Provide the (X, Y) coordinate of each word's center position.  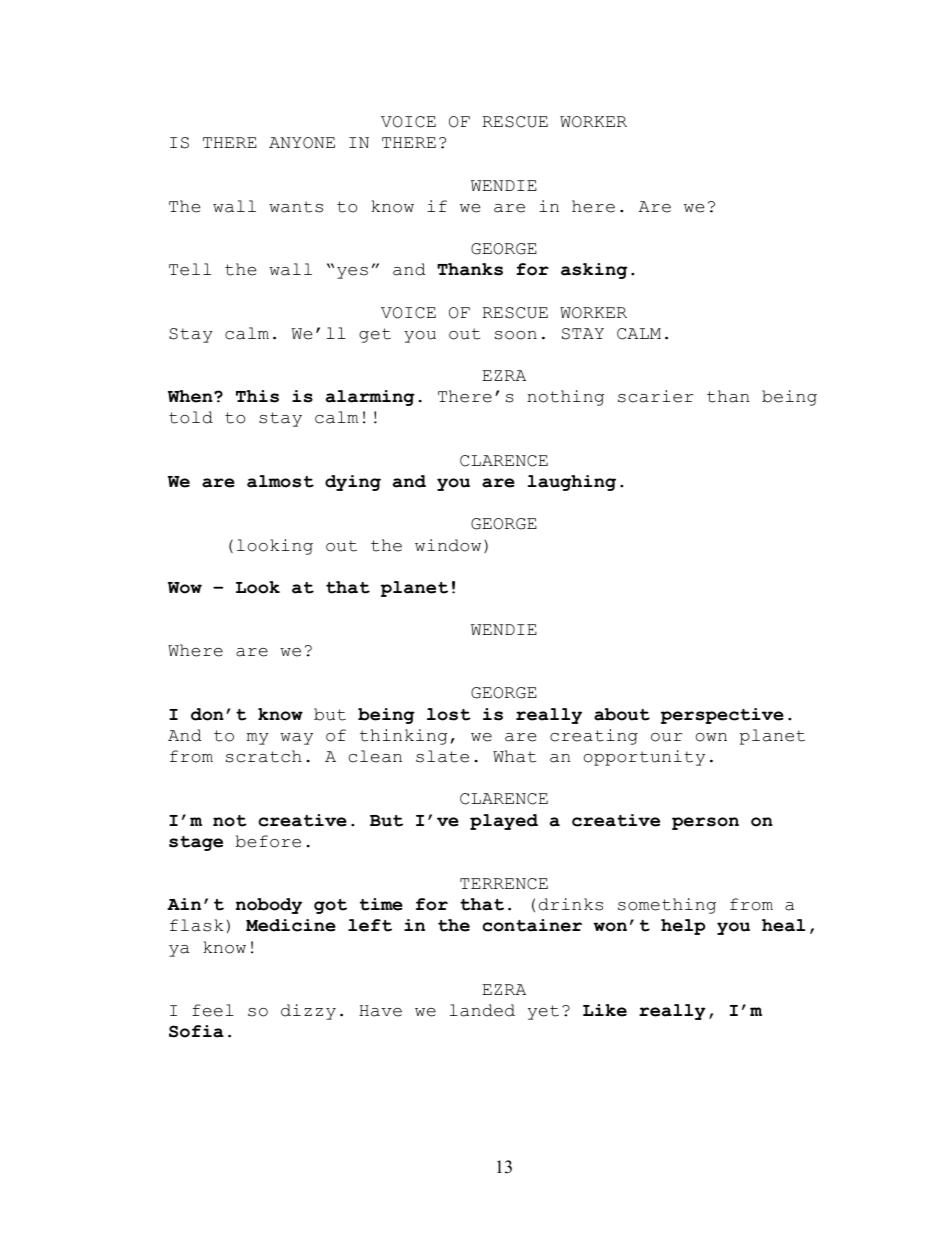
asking (594, 271)
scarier (655, 396)
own (711, 737)
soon (516, 335)
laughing (572, 483)
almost (280, 481)
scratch (264, 756)
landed (482, 1010)
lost (449, 714)
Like (605, 1010)
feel (213, 1010)
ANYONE (302, 143)
